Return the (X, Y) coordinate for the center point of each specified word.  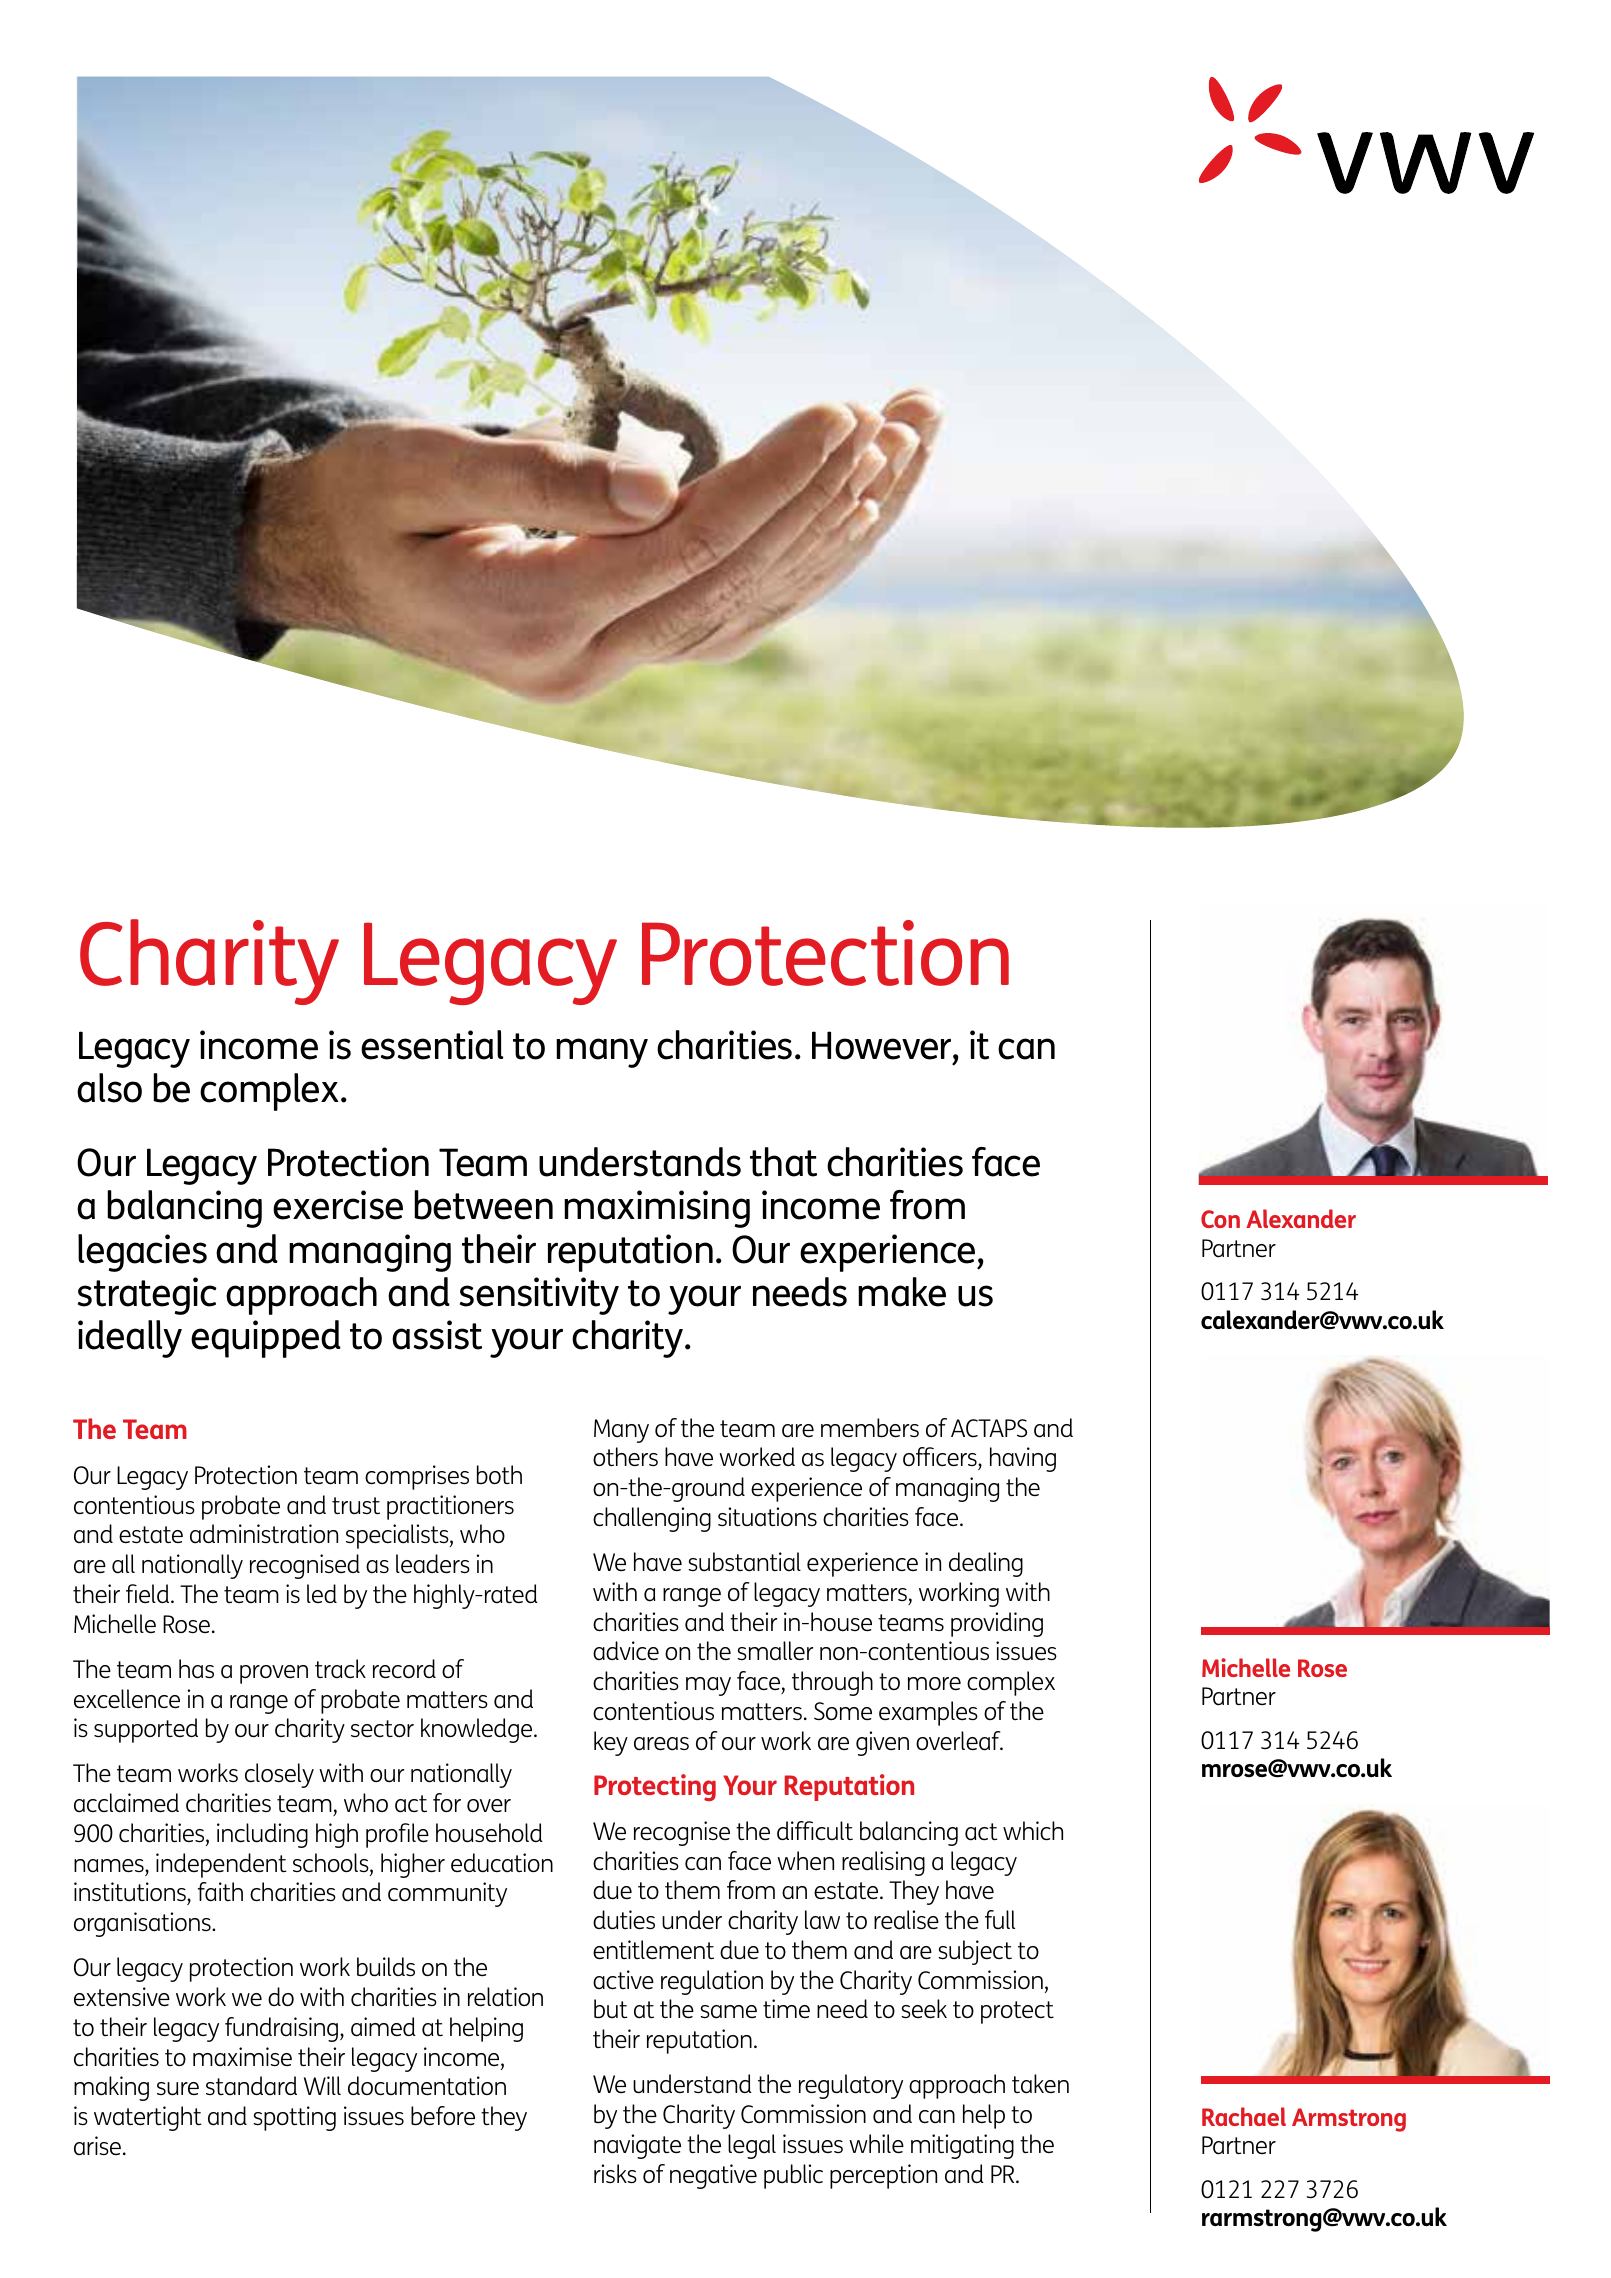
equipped (266, 1339)
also (109, 1088)
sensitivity (539, 1296)
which (1033, 1831)
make (902, 1292)
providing (997, 1624)
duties (624, 1920)
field (147, 1593)
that (783, 1162)
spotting (294, 2118)
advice (626, 1651)
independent (221, 1865)
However (883, 1045)
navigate (637, 2146)
